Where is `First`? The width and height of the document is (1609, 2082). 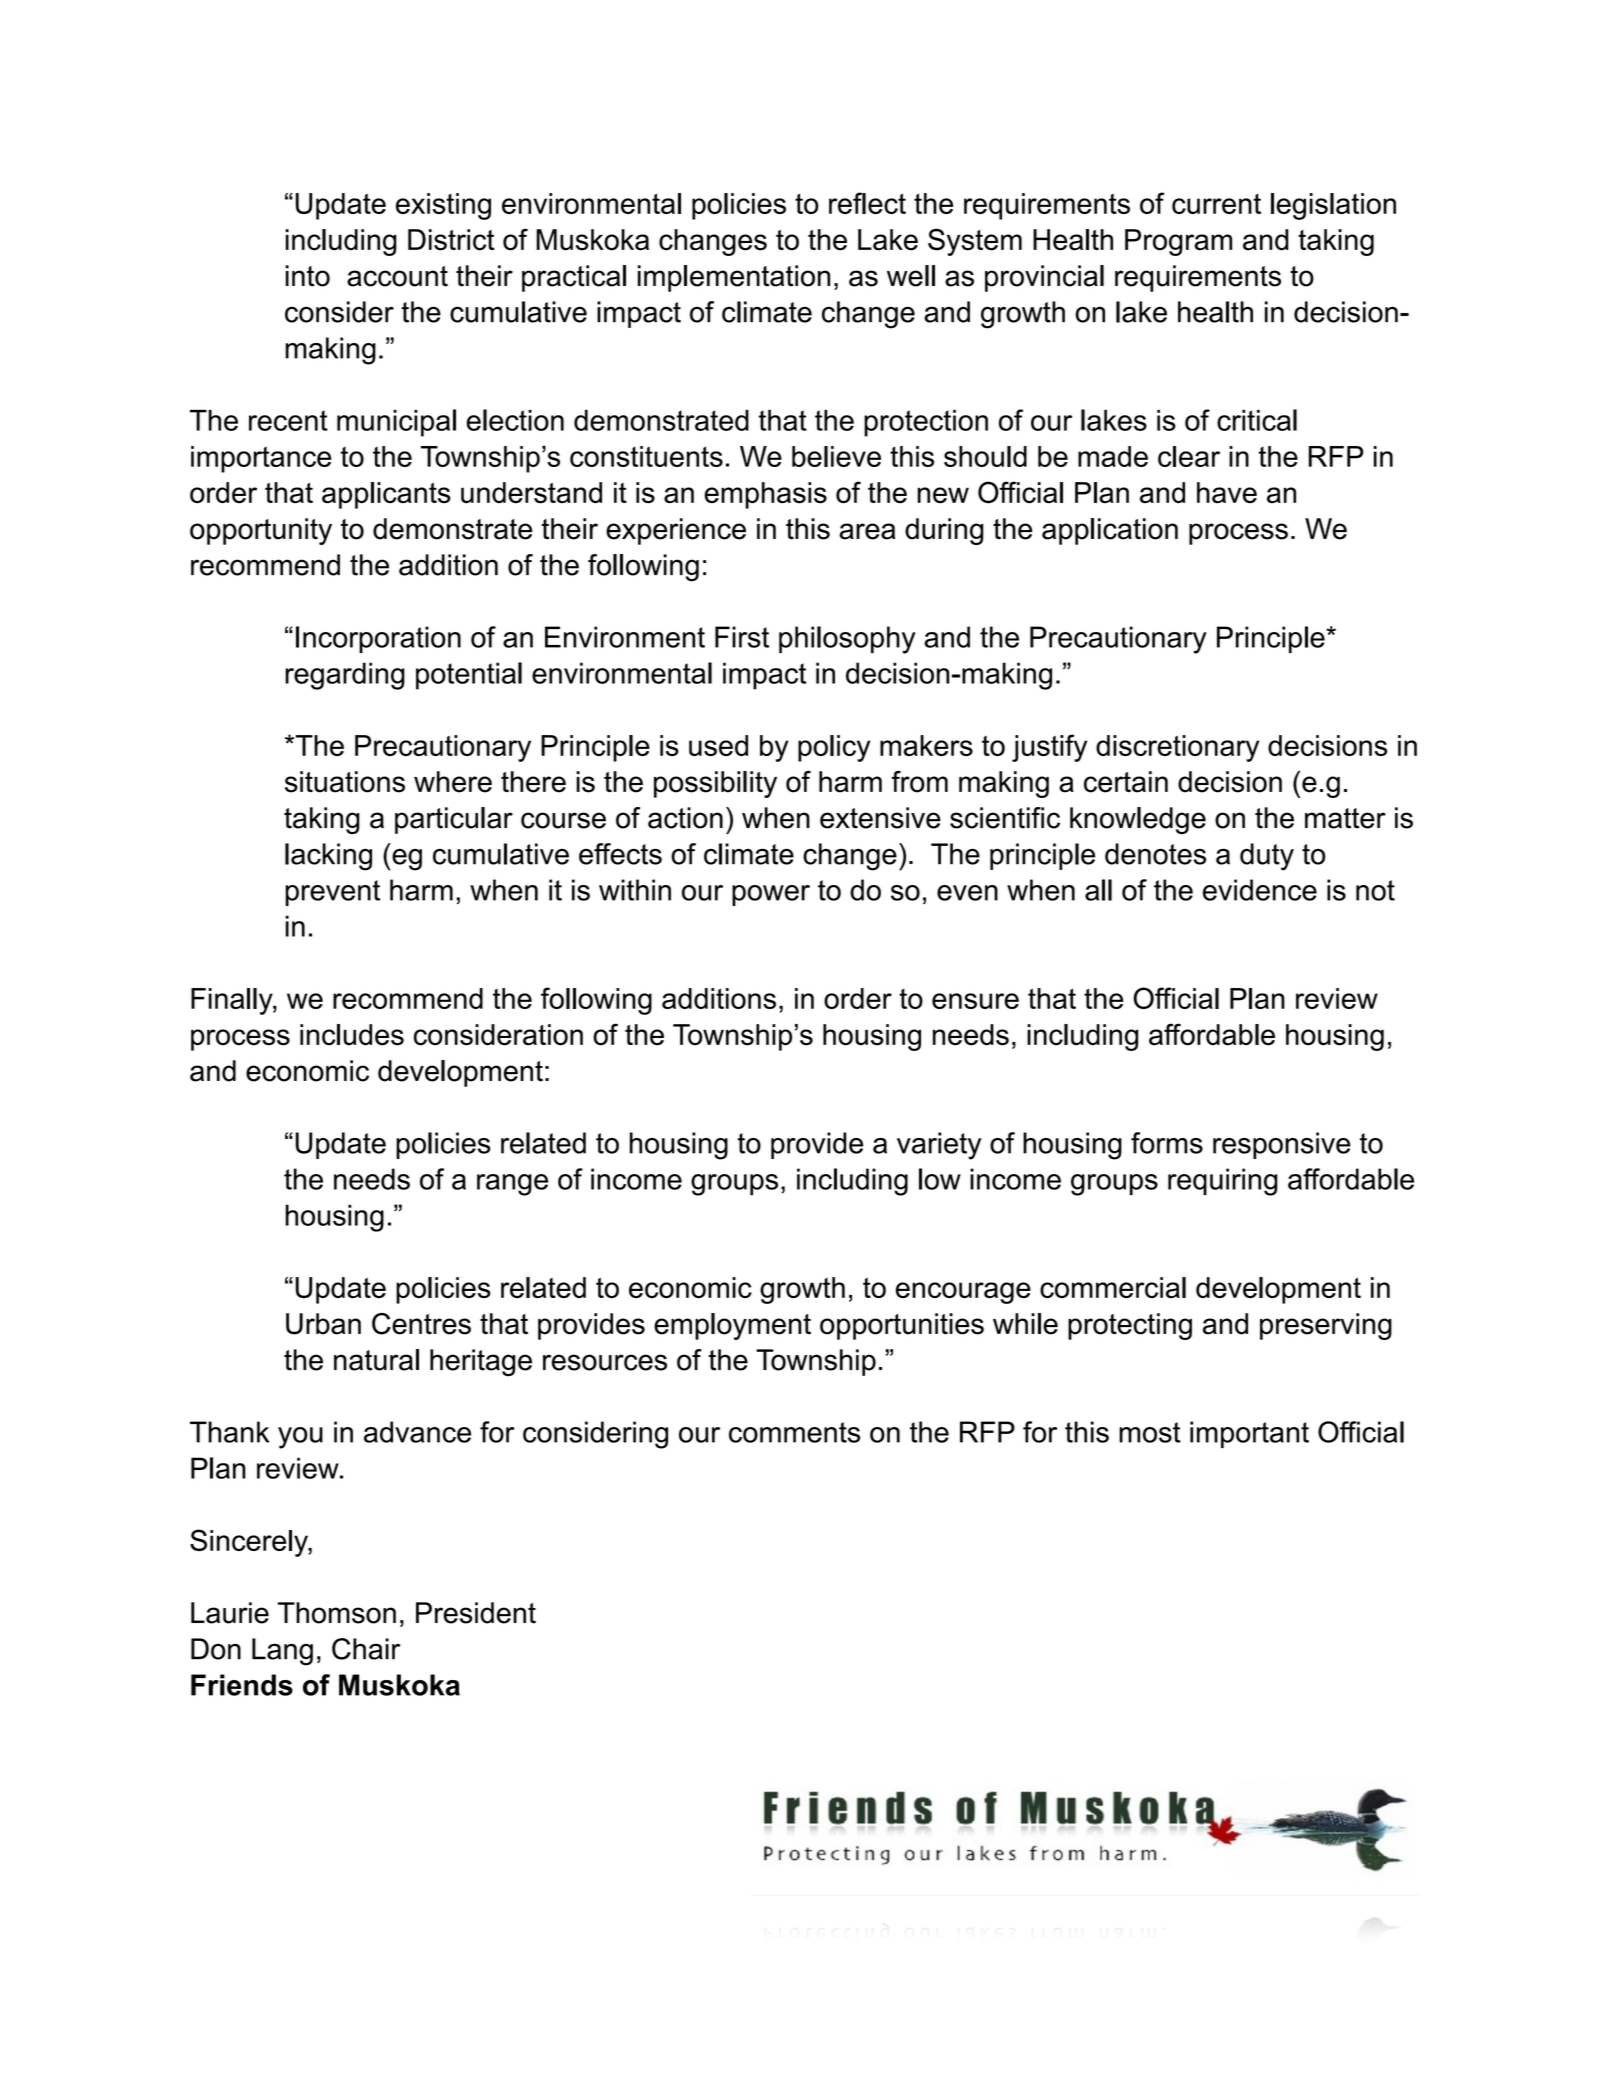
First is located at coordinates (742, 637).
